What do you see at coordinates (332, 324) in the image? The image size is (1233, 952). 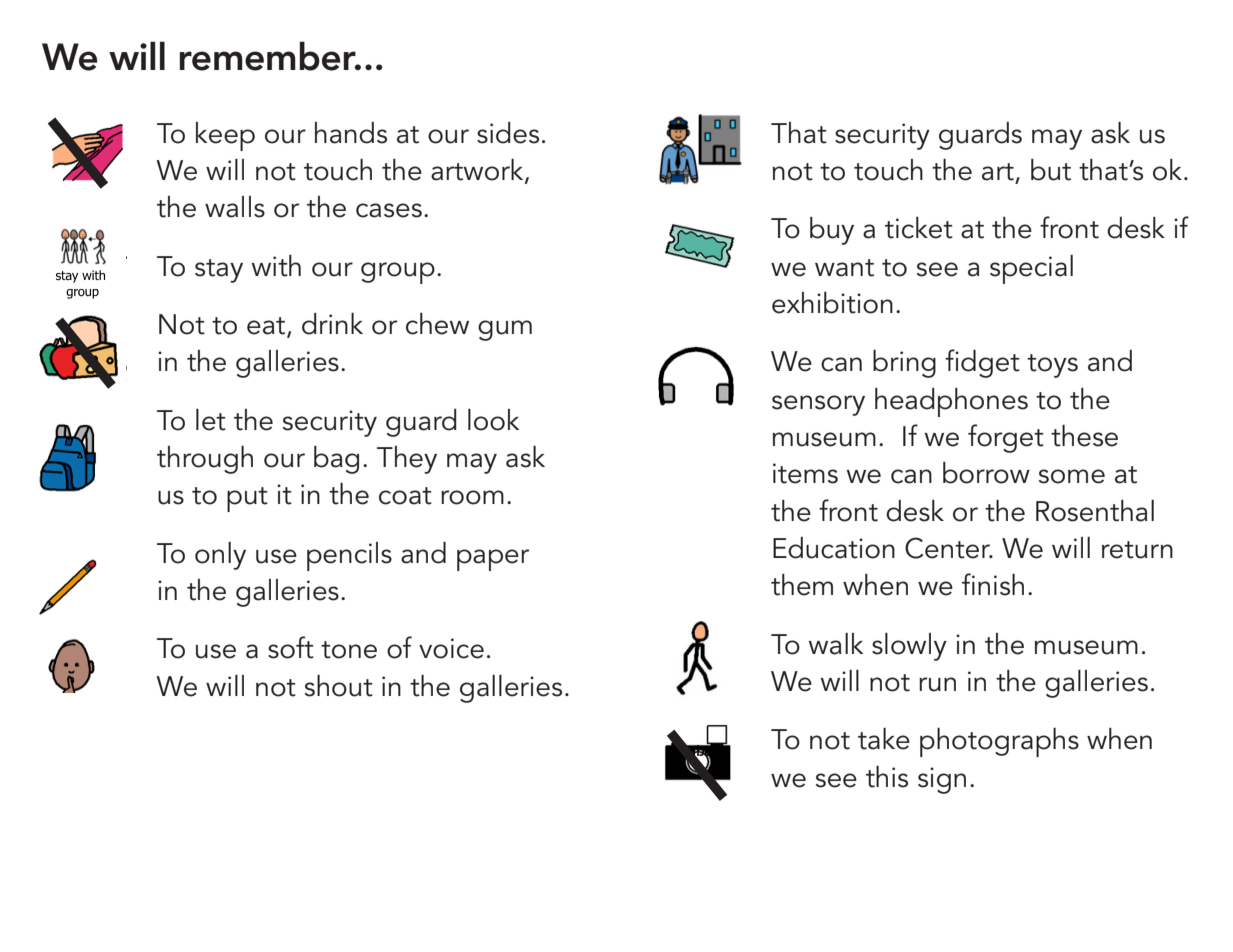 I see `drink` at bounding box center [332, 324].
